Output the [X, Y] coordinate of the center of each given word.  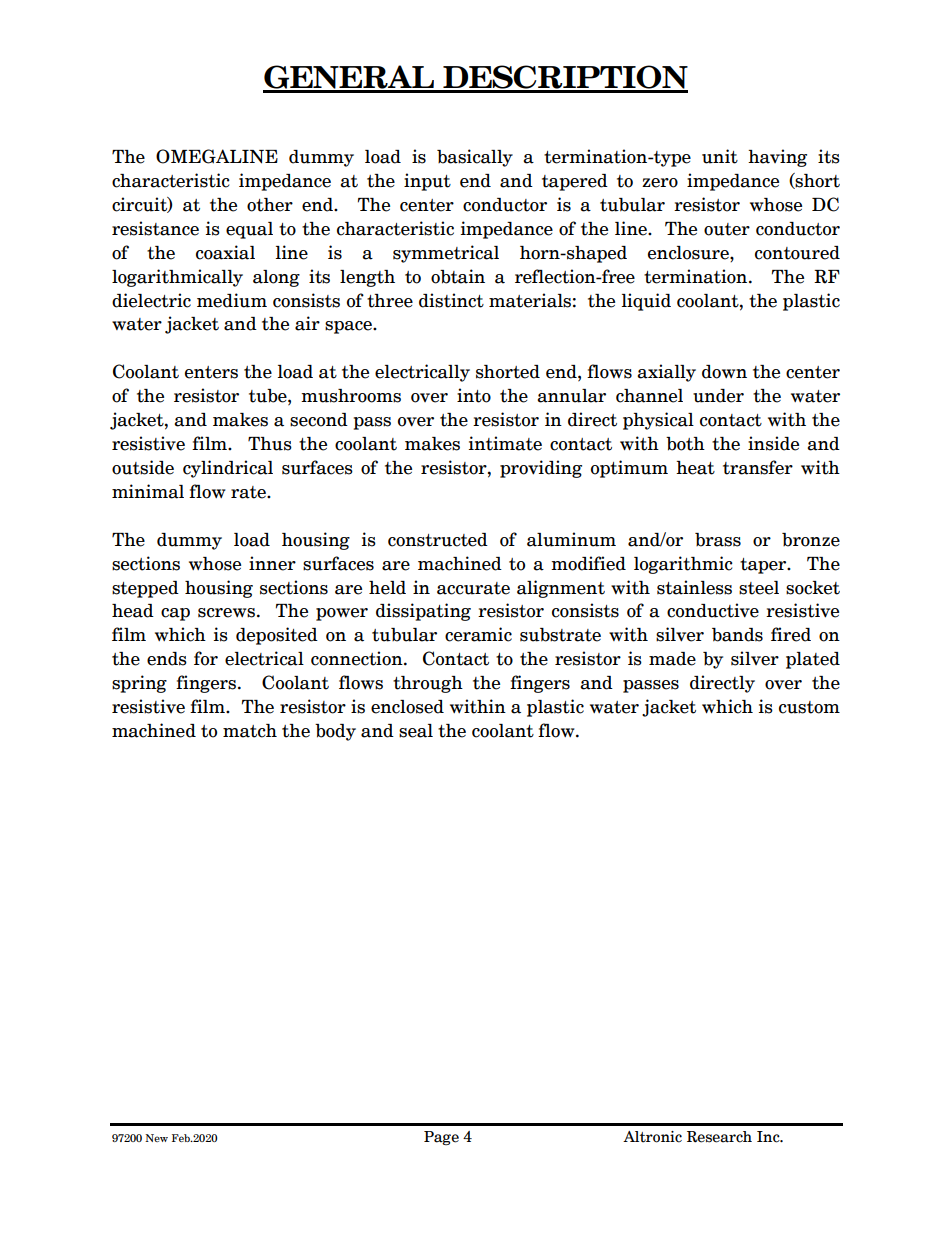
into [474, 395]
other [270, 205]
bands [737, 635]
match [250, 731]
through [428, 684]
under [718, 396]
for [206, 658]
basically [475, 158]
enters [211, 372]
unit [720, 156]
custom [809, 707]
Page [441, 1138]
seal [416, 731]
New [156, 1138]
